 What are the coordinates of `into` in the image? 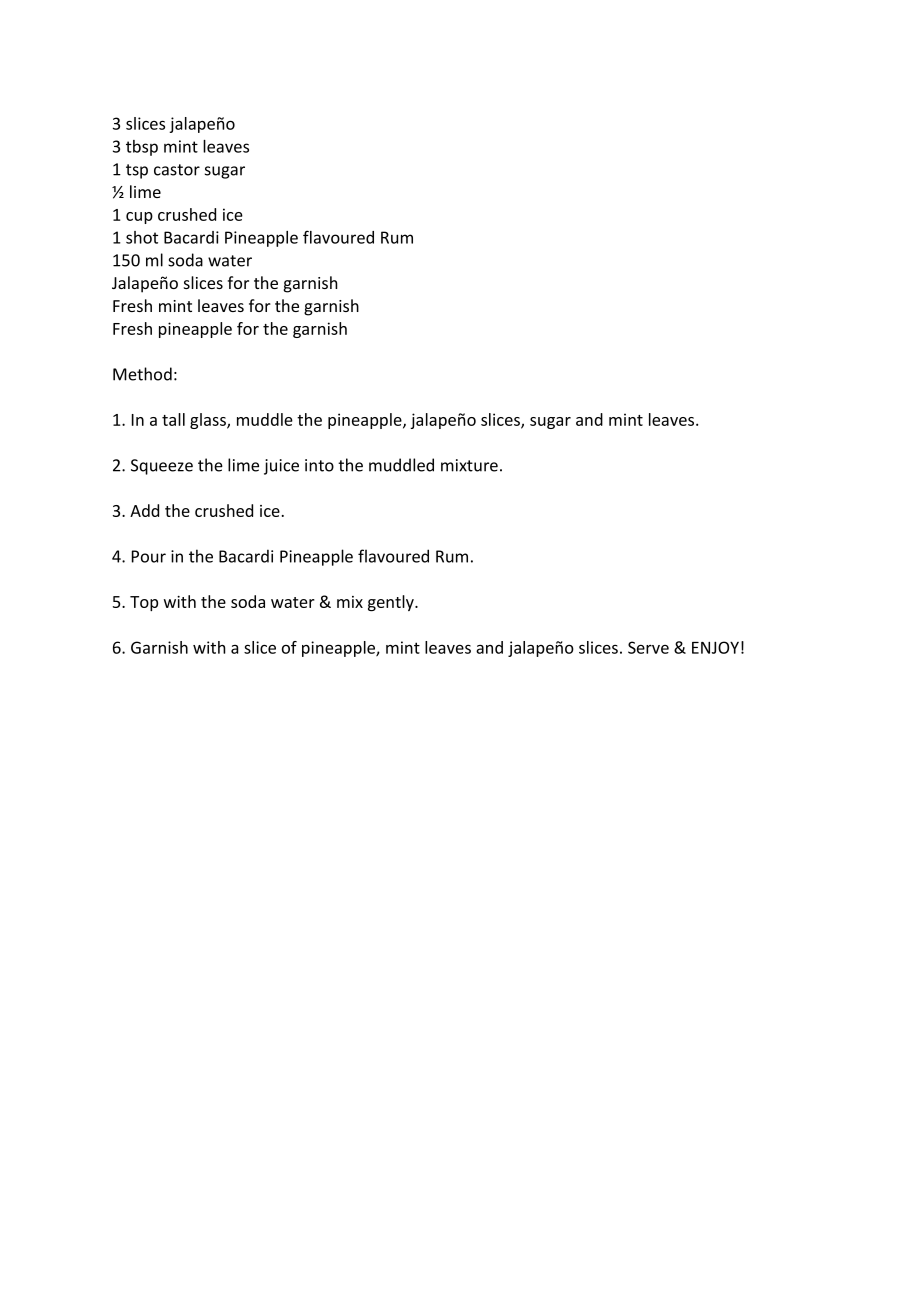 It's located at (319, 465).
